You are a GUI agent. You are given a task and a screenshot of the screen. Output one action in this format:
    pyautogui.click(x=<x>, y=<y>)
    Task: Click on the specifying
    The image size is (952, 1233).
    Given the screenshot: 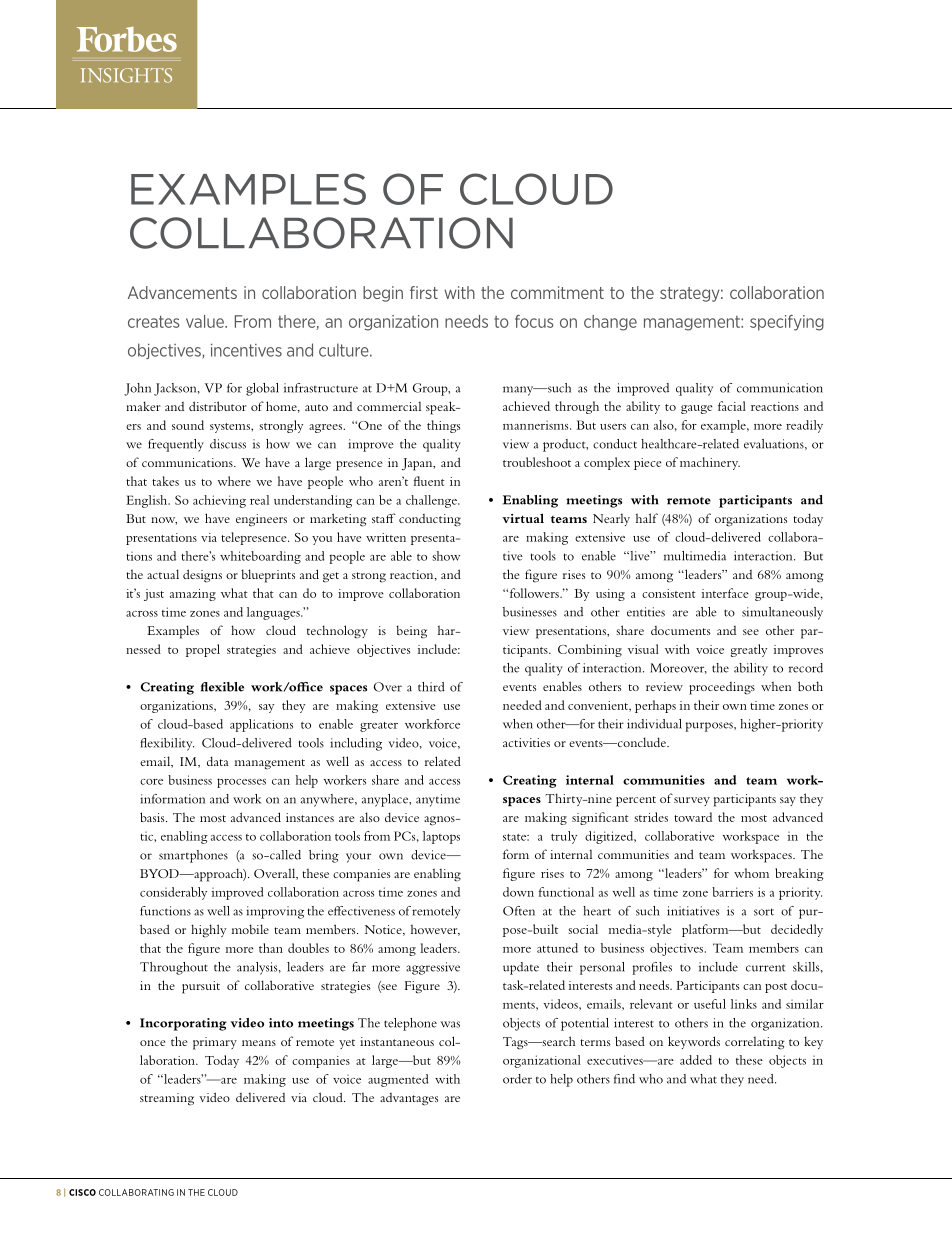 What is the action you would take?
    pyautogui.click(x=787, y=323)
